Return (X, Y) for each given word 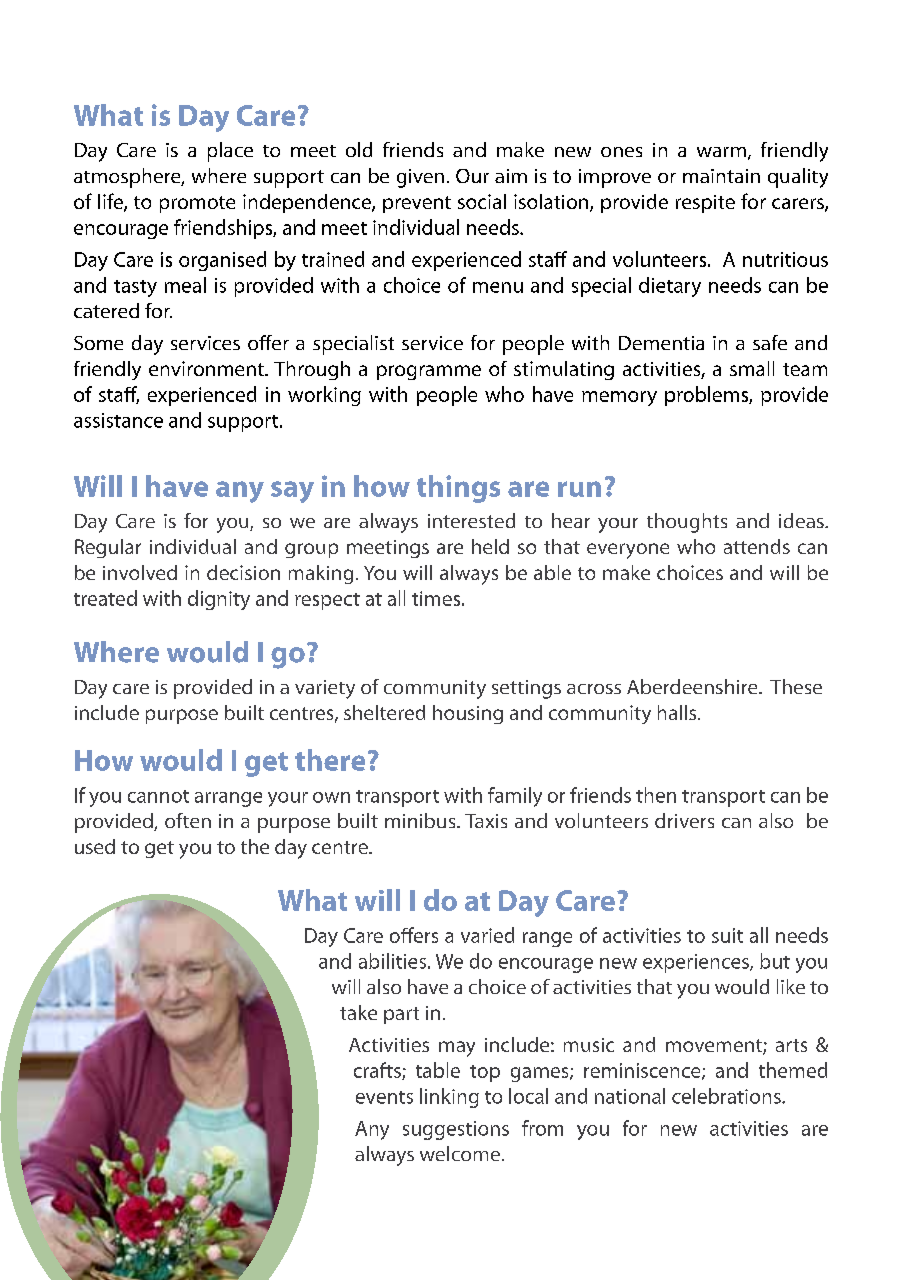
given (420, 178)
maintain (721, 176)
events (384, 1097)
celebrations (727, 1096)
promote (197, 204)
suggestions (456, 1130)
